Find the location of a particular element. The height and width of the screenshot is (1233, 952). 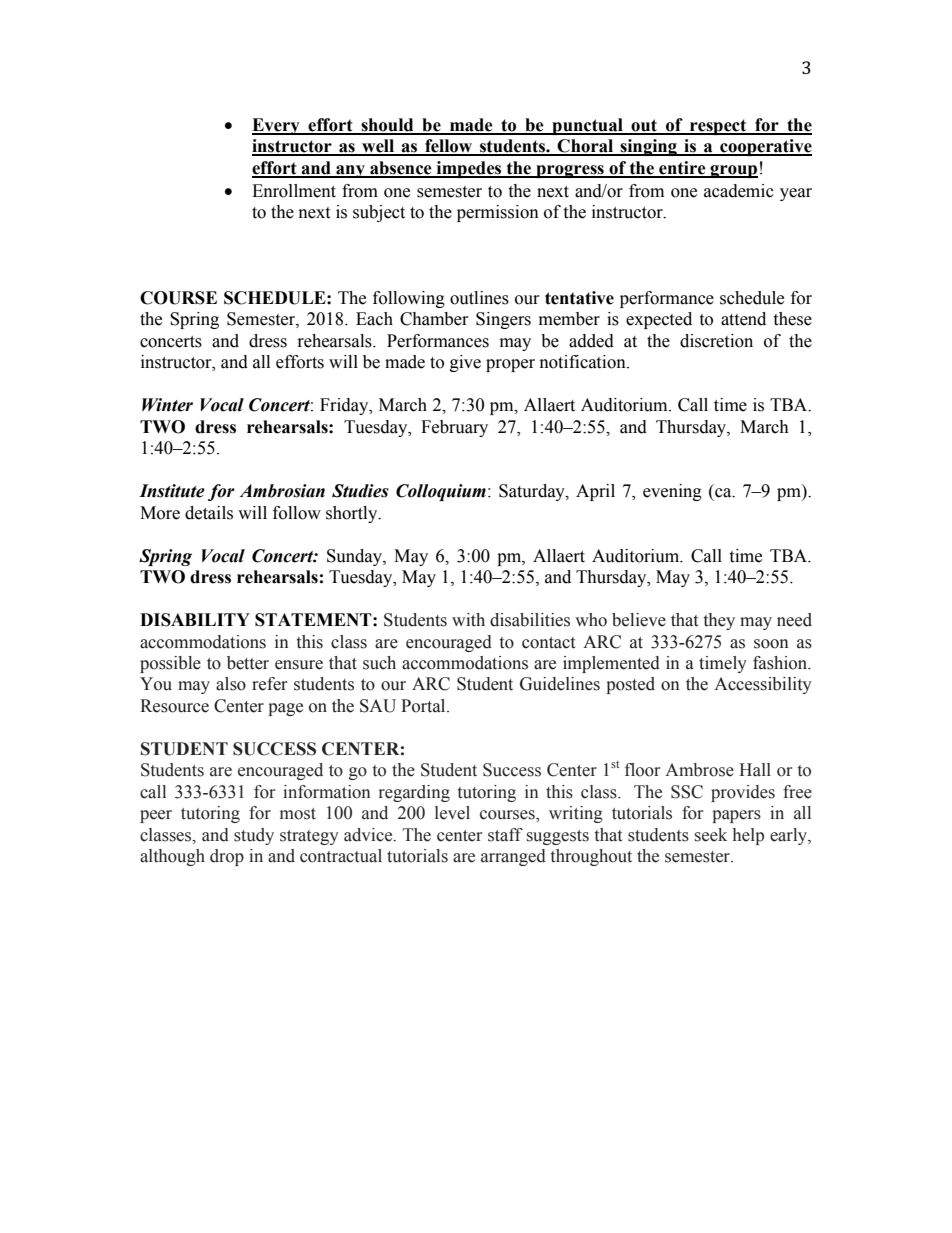

with is located at coordinates (468, 620).
